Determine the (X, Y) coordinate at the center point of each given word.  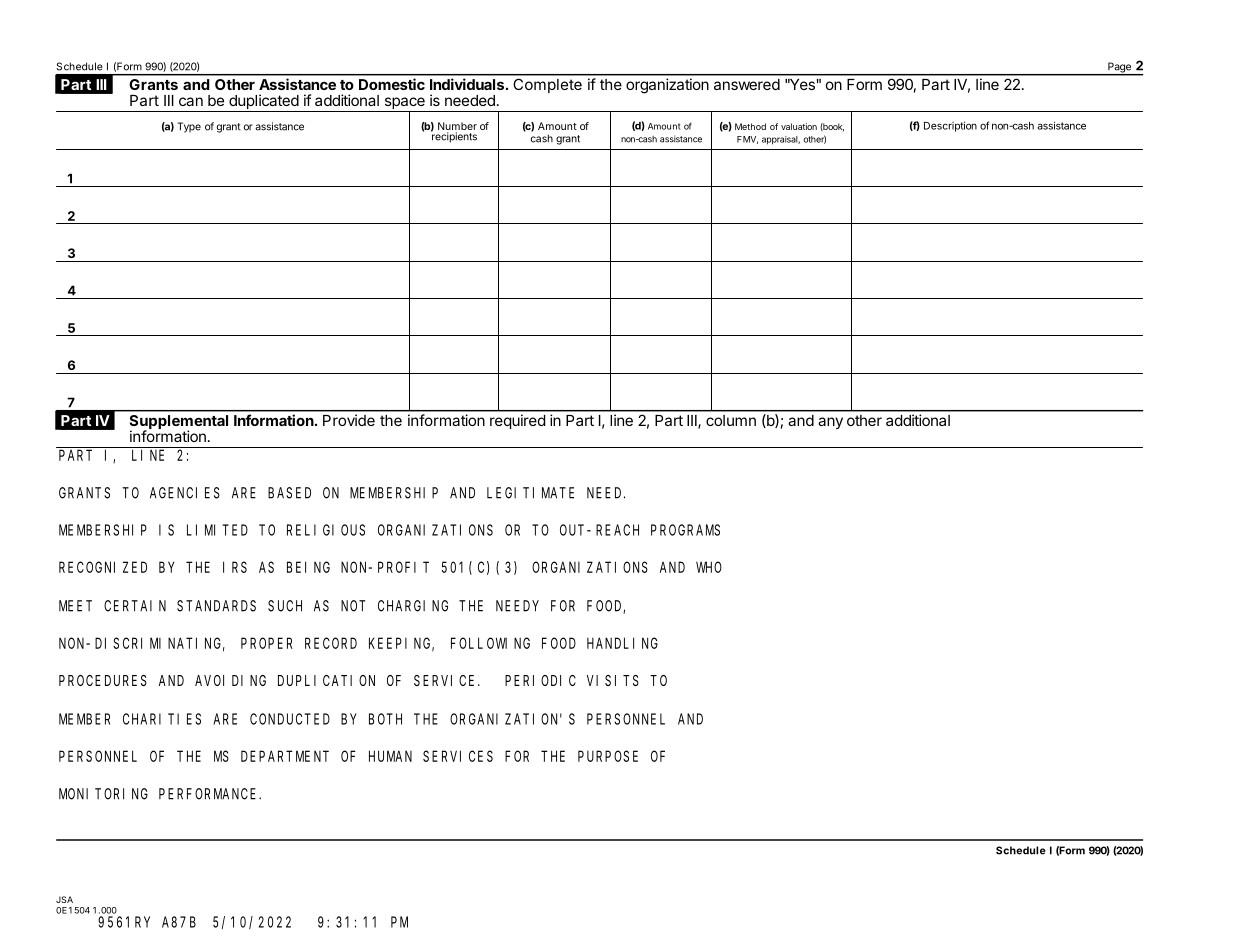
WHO (709, 567)
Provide (349, 420)
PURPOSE (608, 756)
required (517, 421)
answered (747, 84)
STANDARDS (216, 606)
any (830, 423)
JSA (64, 899)
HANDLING (622, 643)
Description (950, 126)
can (191, 101)
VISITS (613, 680)
